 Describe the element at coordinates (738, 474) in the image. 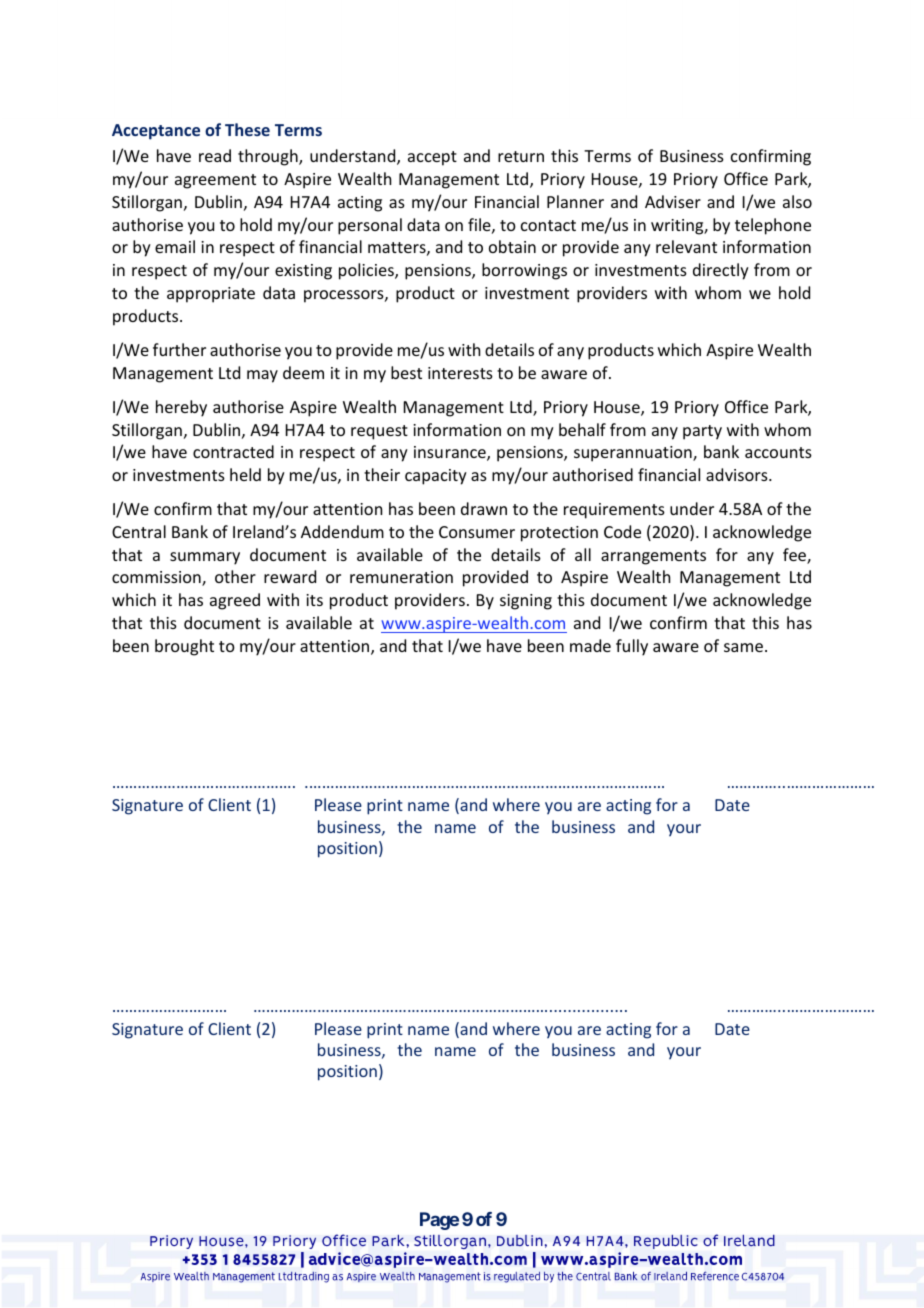

I see `advisors` at that location.
